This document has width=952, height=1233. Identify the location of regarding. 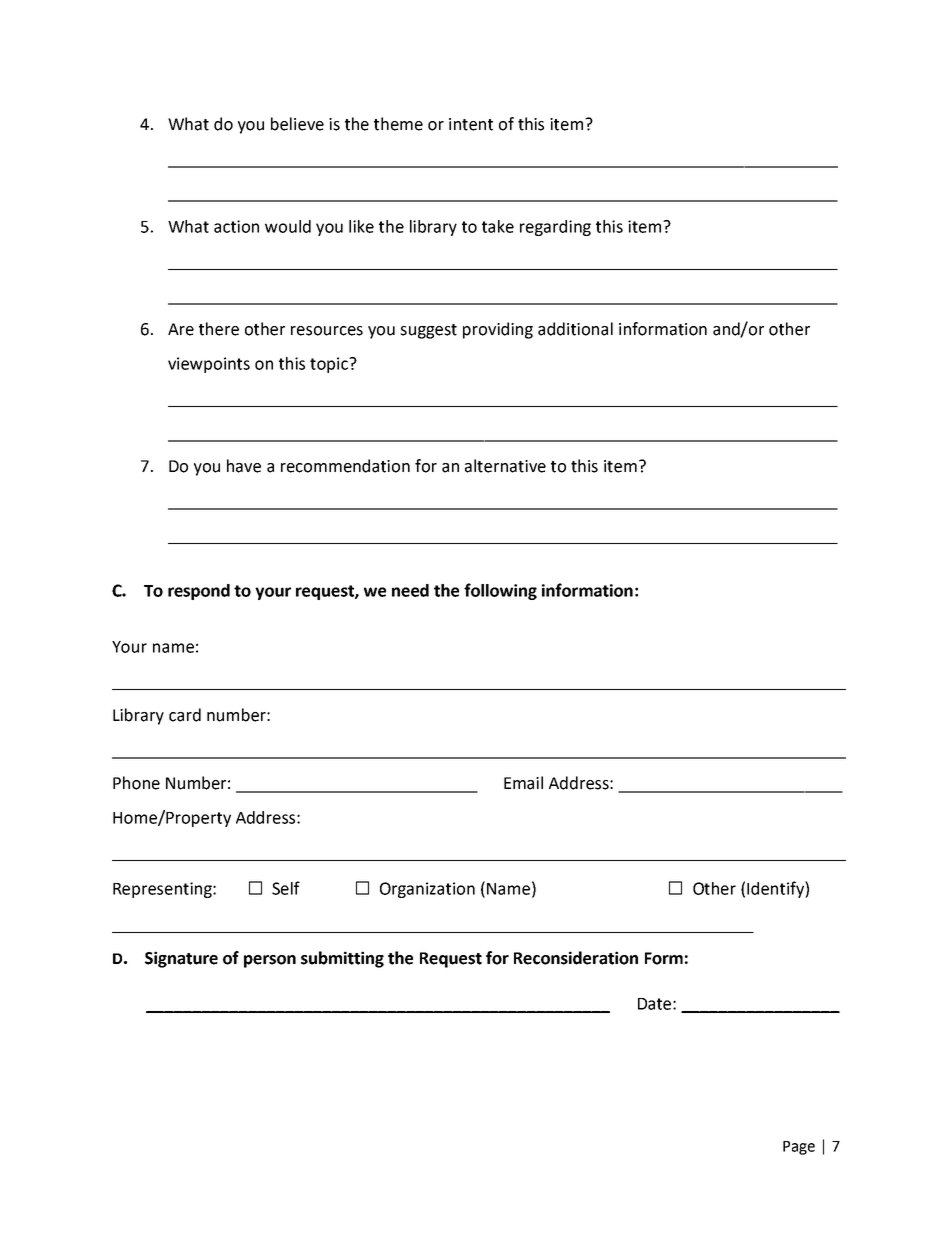
(555, 228).
